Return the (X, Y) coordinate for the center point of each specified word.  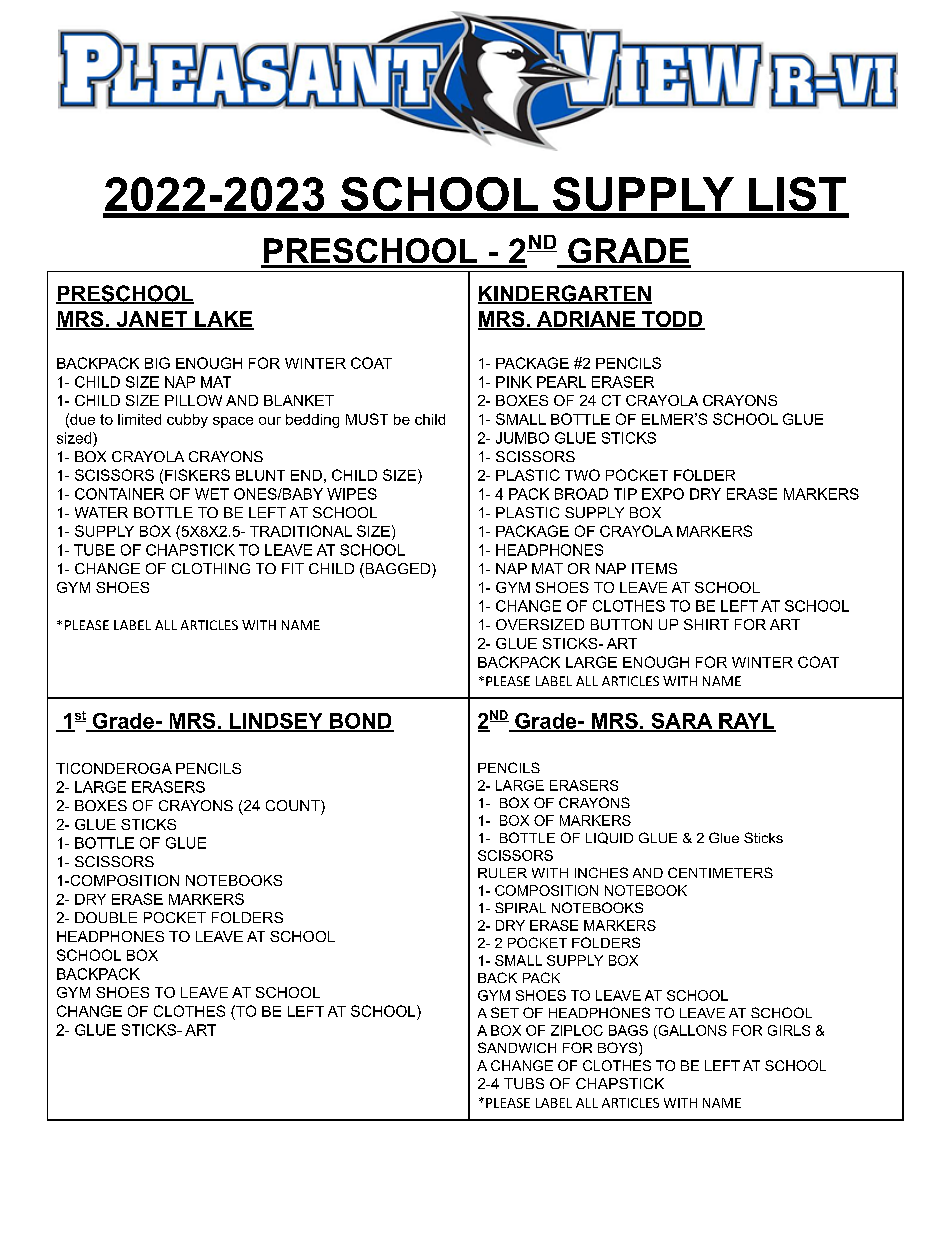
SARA (682, 722)
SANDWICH (517, 1047)
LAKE (223, 320)
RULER (502, 873)
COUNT (294, 805)
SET (505, 1012)
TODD (672, 320)
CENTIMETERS (720, 872)
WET (212, 494)
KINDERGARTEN (565, 294)
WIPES (352, 494)
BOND (361, 722)
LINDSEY (276, 722)
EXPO (663, 494)
